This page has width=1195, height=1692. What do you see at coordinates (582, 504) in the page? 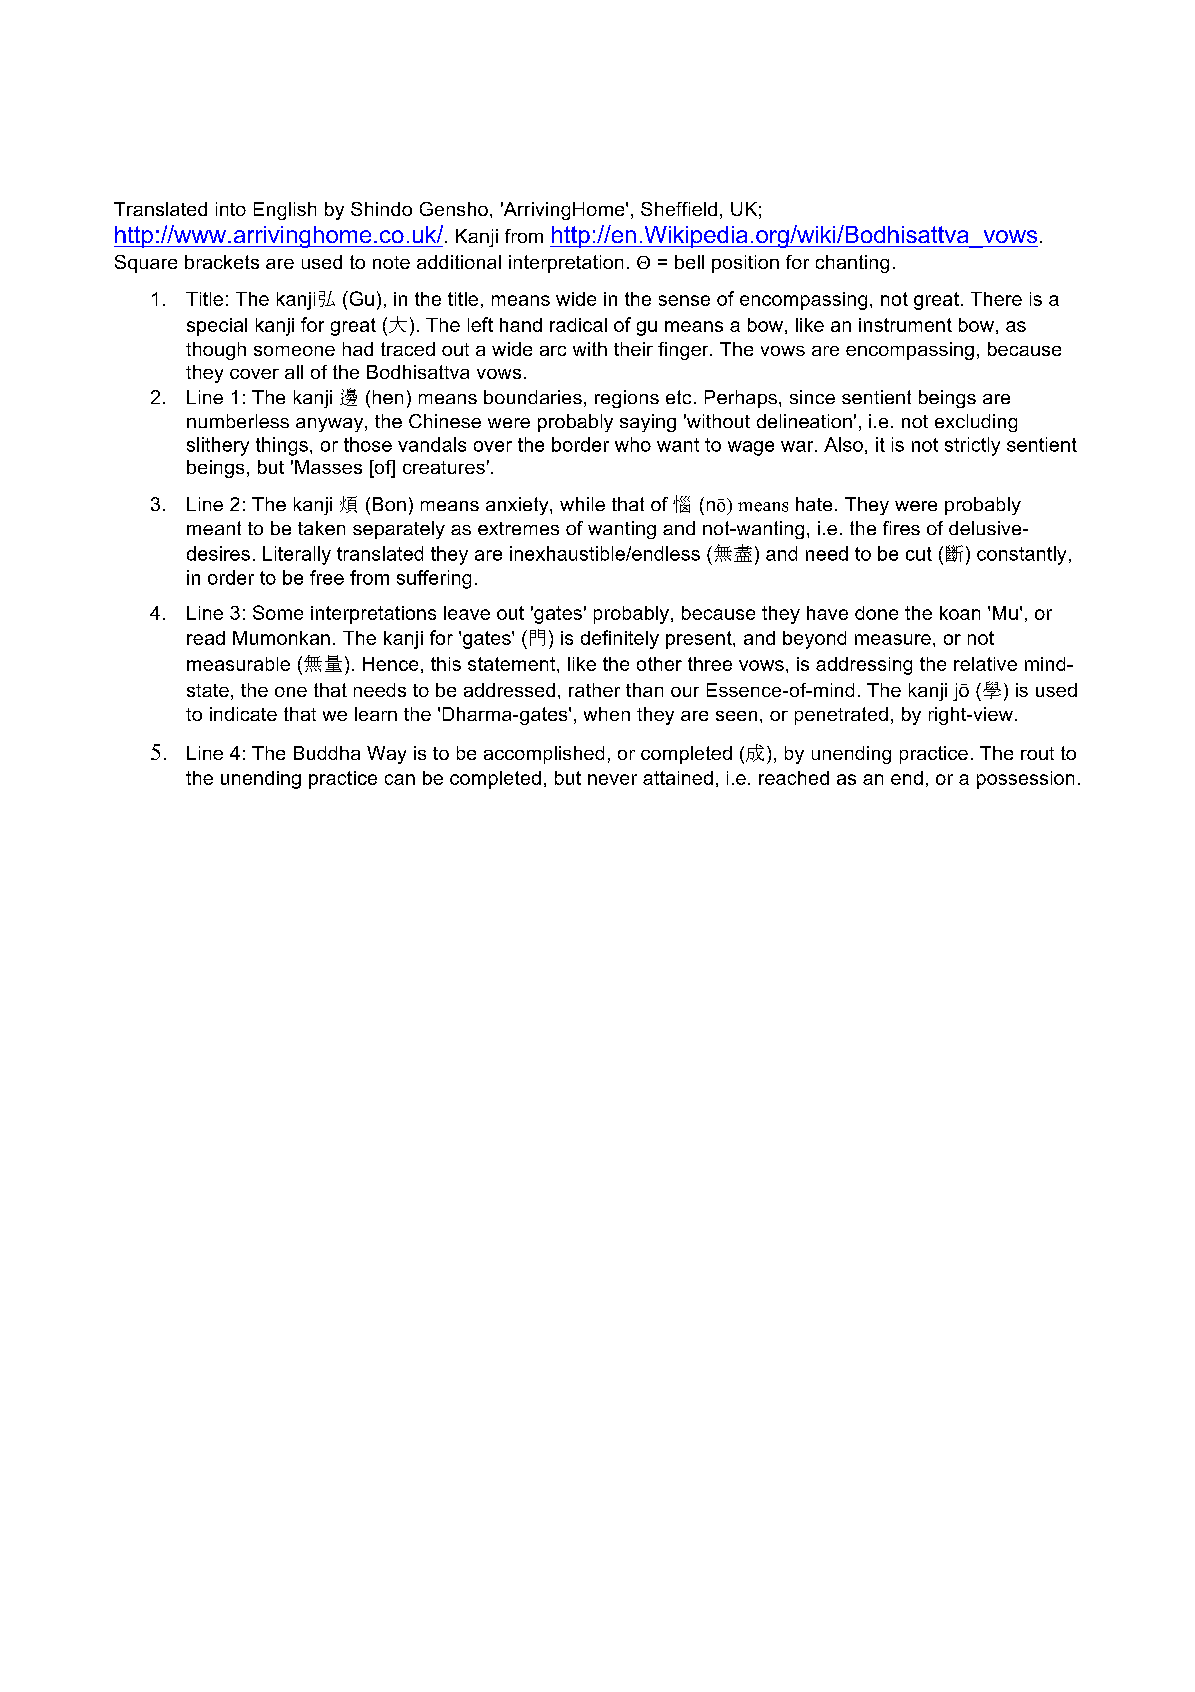
I see `while` at bounding box center [582, 504].
